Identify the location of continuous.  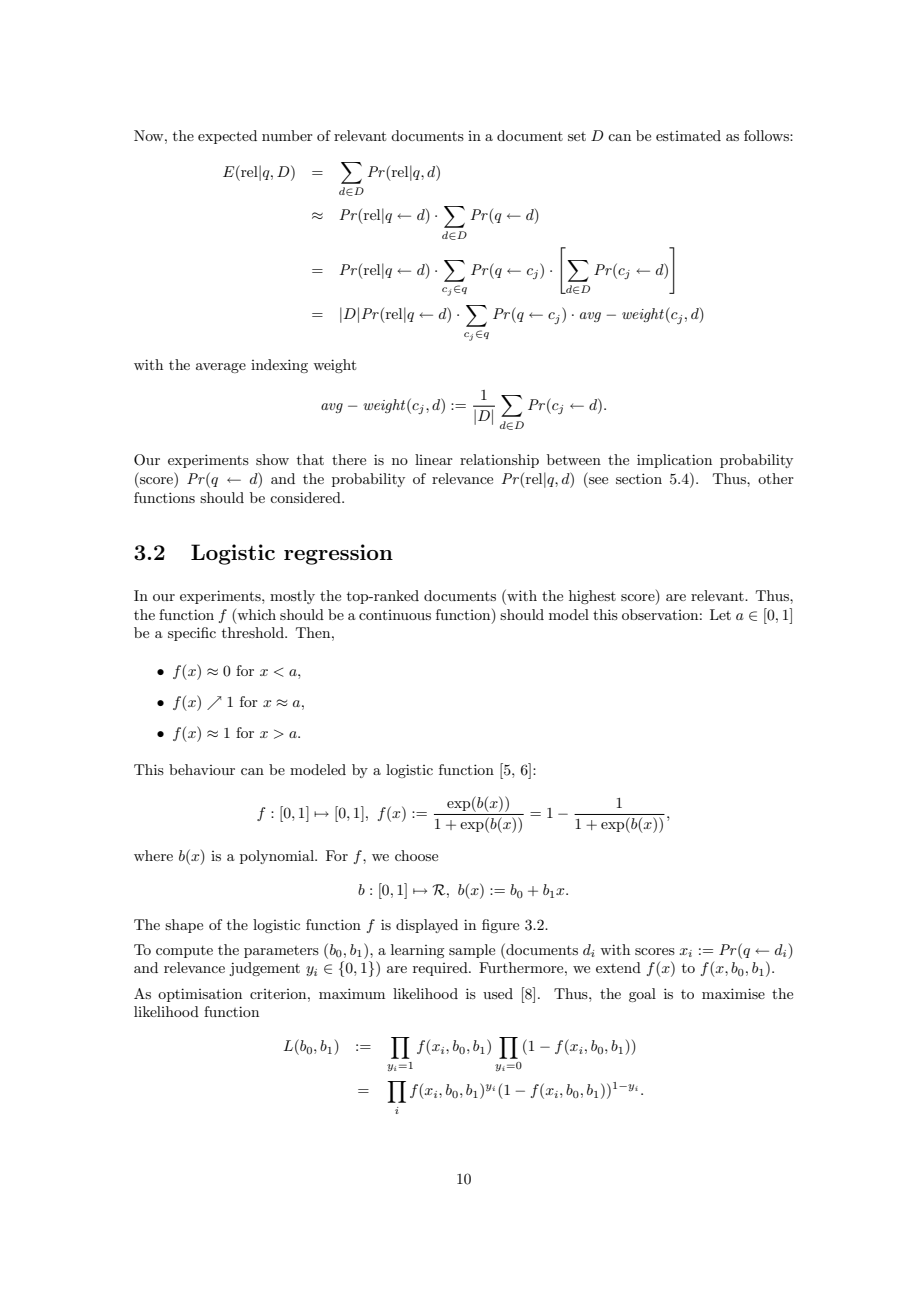
(395, 615).
